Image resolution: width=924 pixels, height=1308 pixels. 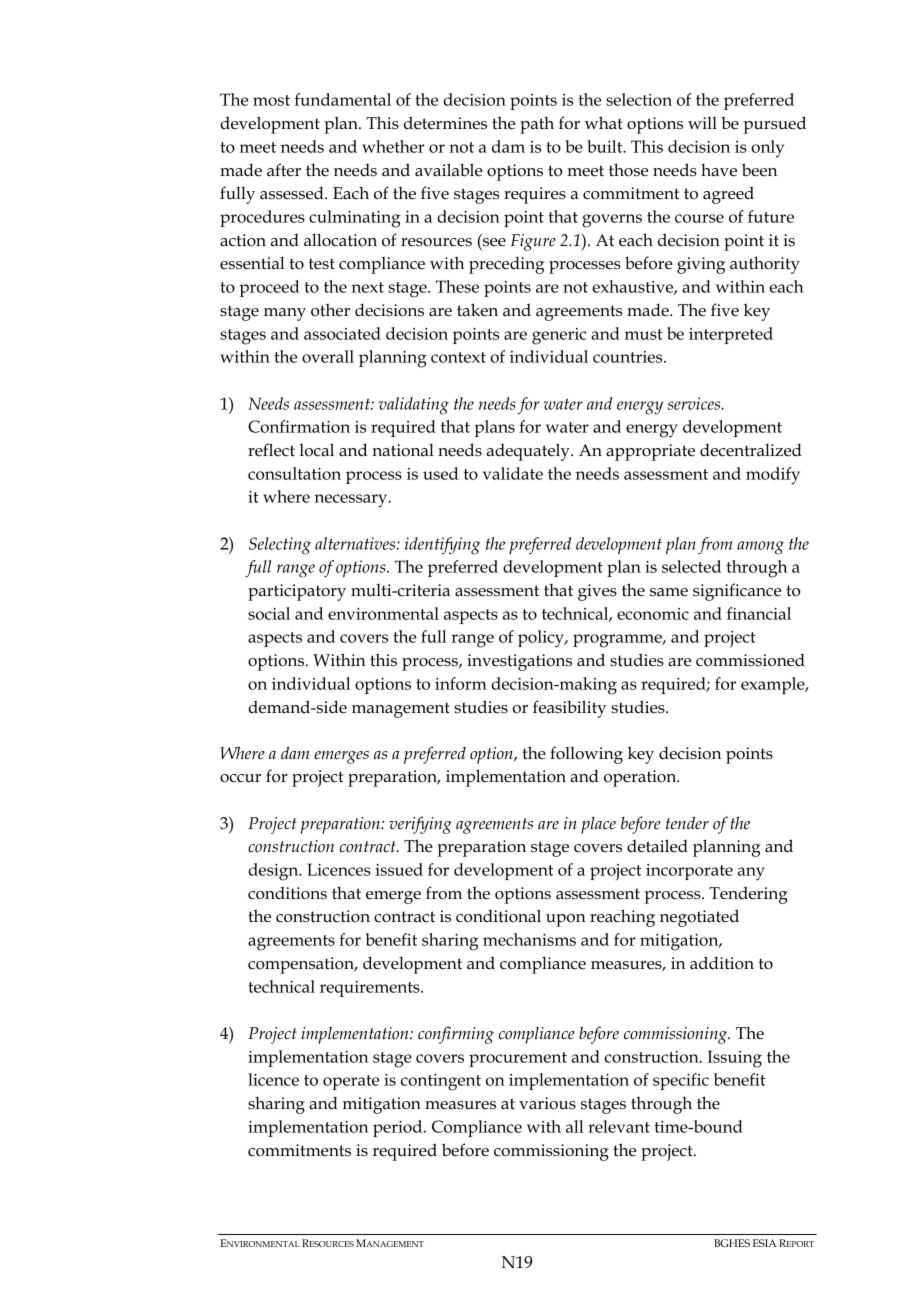 I want to click on path, so click(x=537, y=125).
